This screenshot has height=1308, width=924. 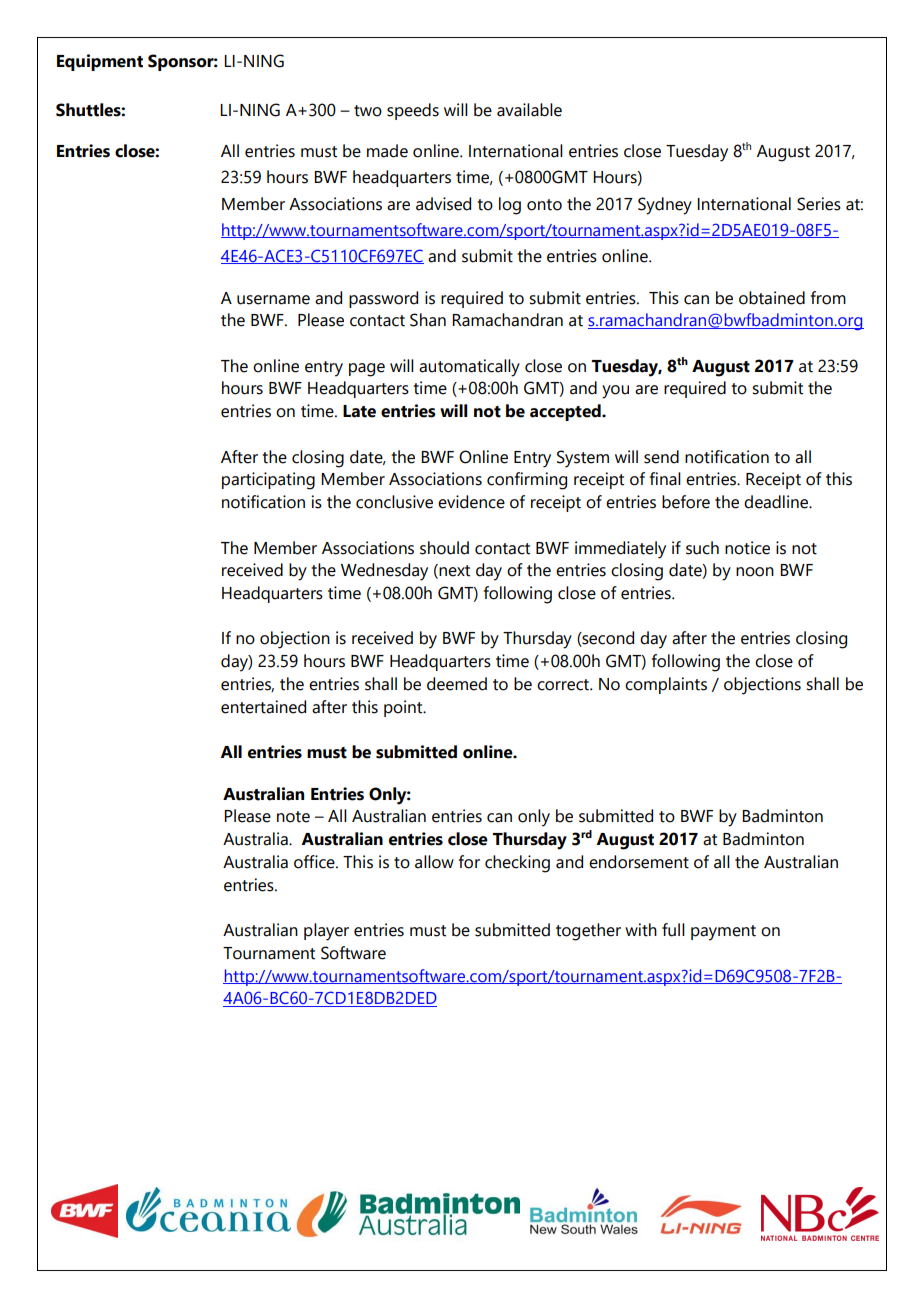 What do you see at coordinates (686, 502) in the screenshot?
I see `before` at bounding box center [686, 502].
